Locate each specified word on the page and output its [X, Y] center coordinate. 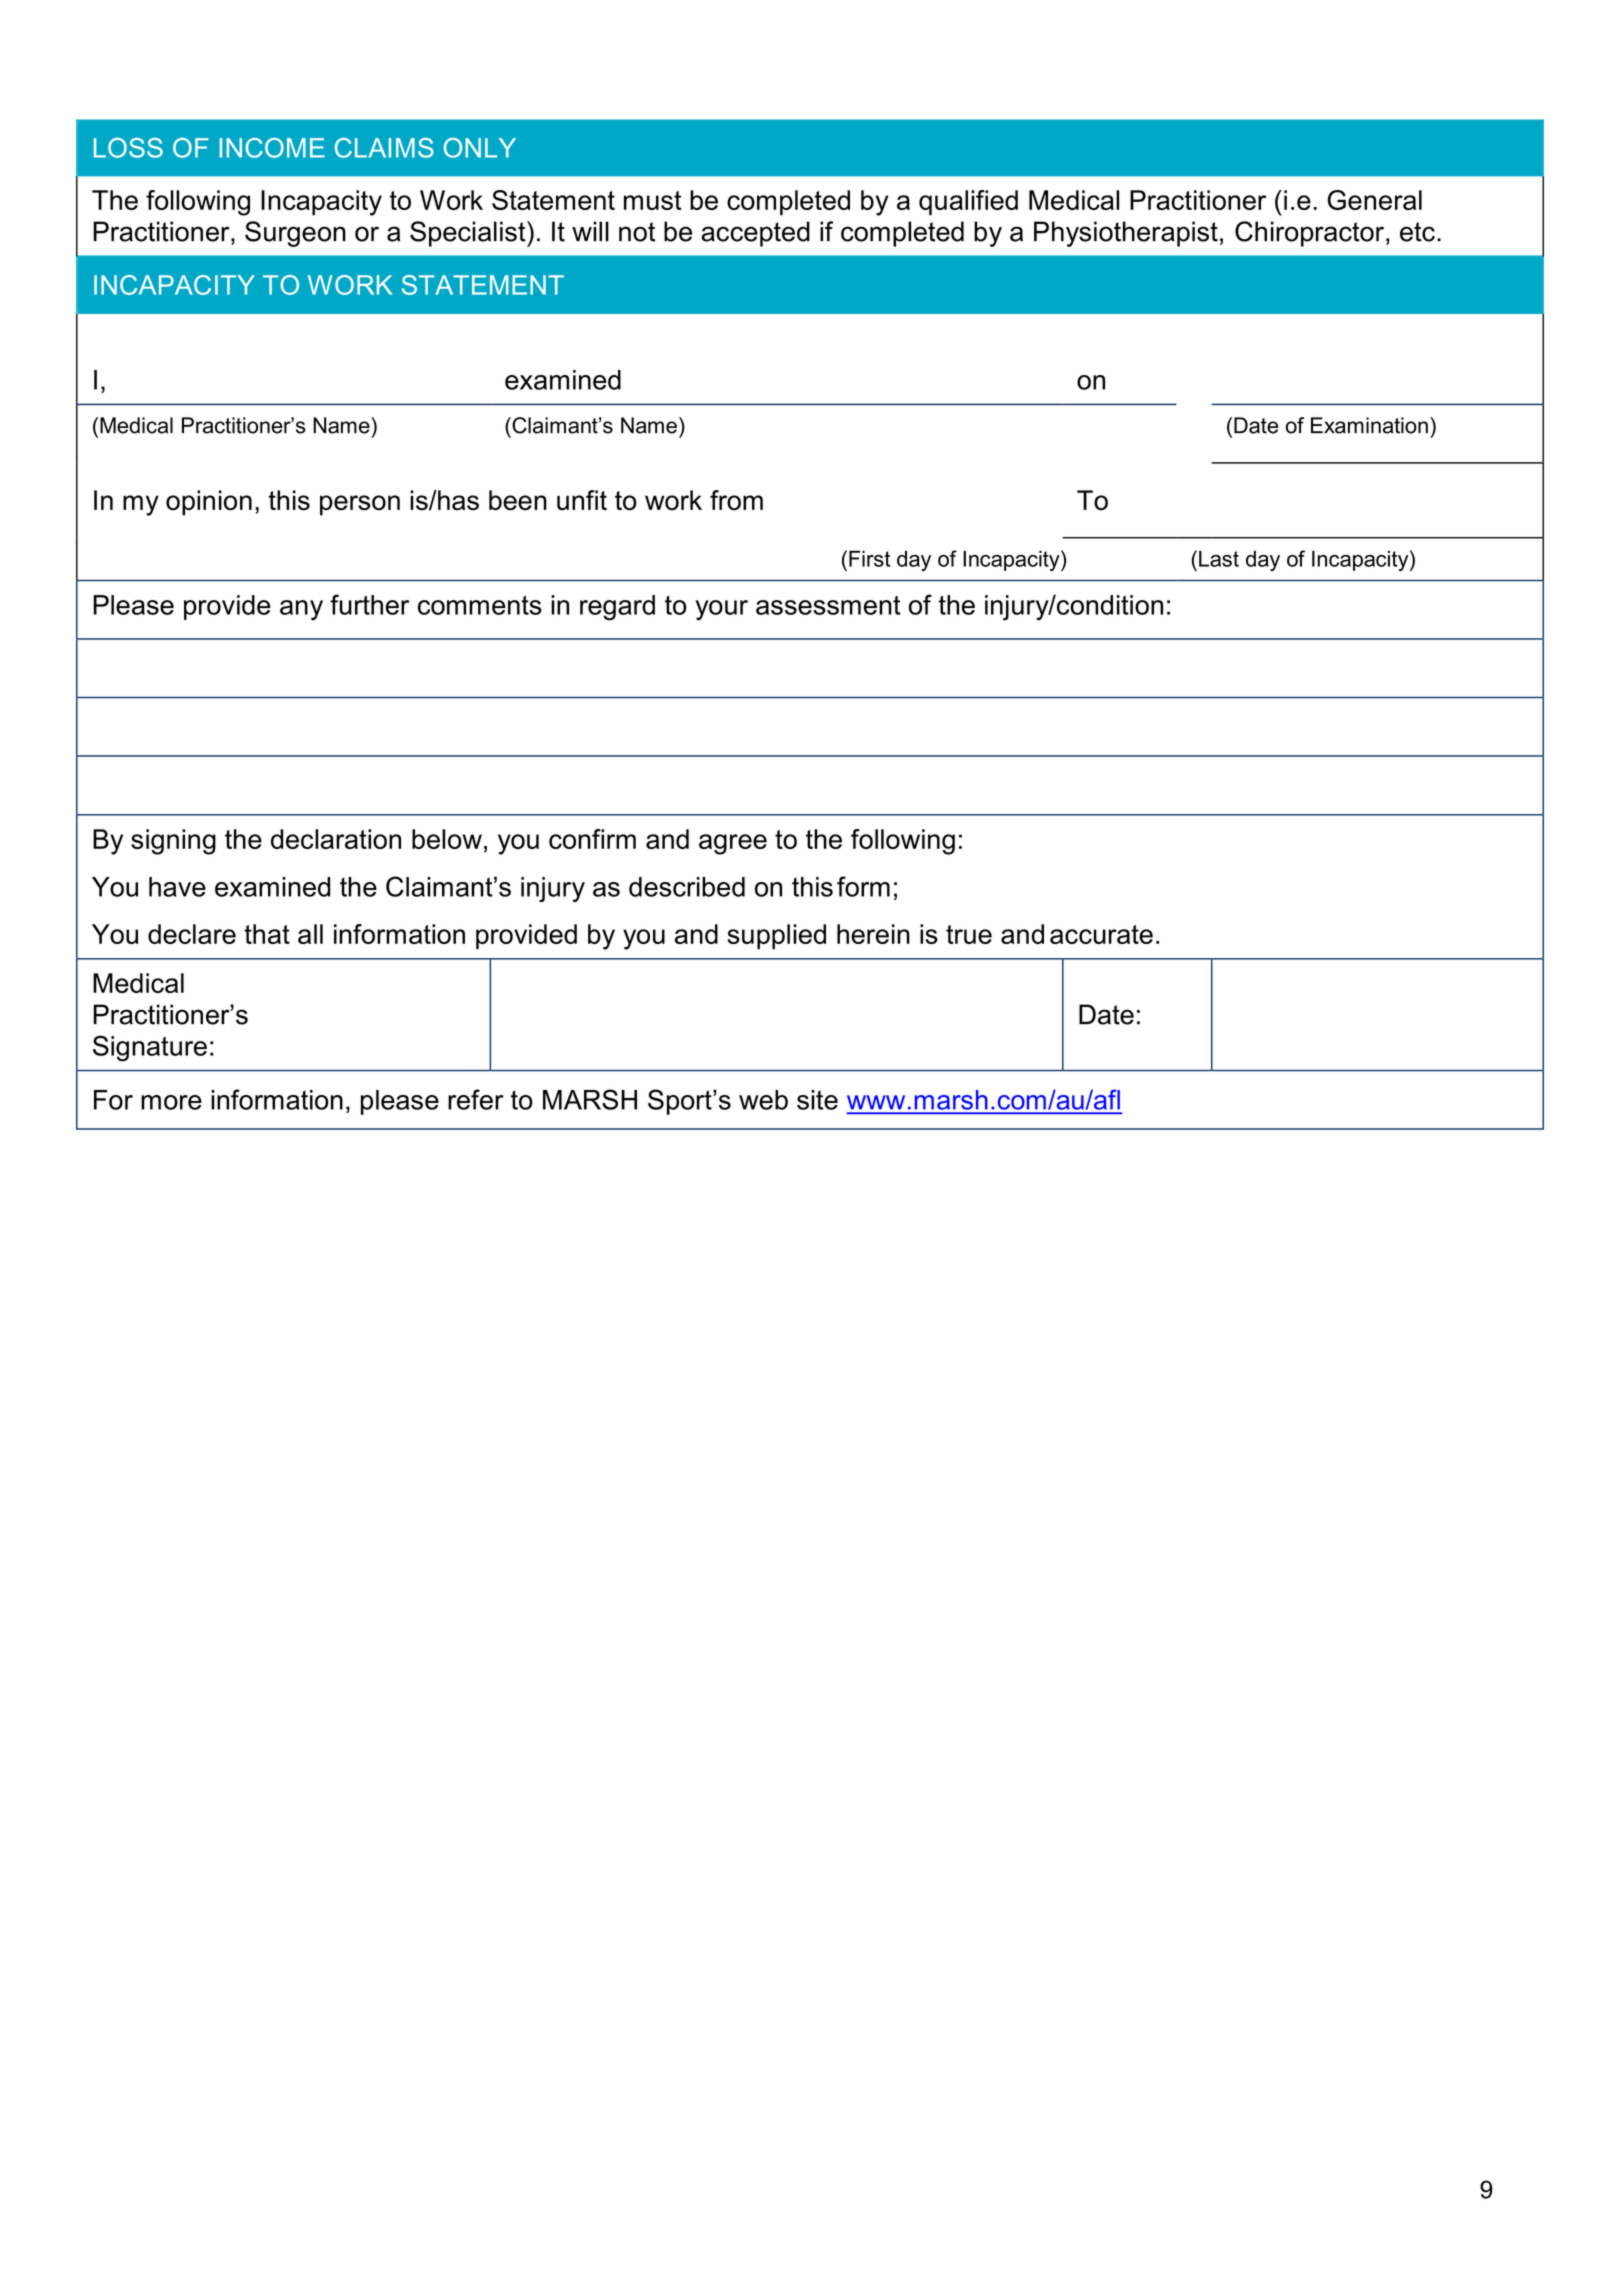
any [301, 610]
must [653, 200]
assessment [828, 605]
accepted [755, 234]
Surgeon [295, 234]
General [1374, 200]
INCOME [272, 148]
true [969, 934]
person [360, 505]
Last [1219, 558]
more [171, 1102]
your [721, 610]
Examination [1369, 425]
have [177, 887]
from [736, 500]
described [687, 887]
